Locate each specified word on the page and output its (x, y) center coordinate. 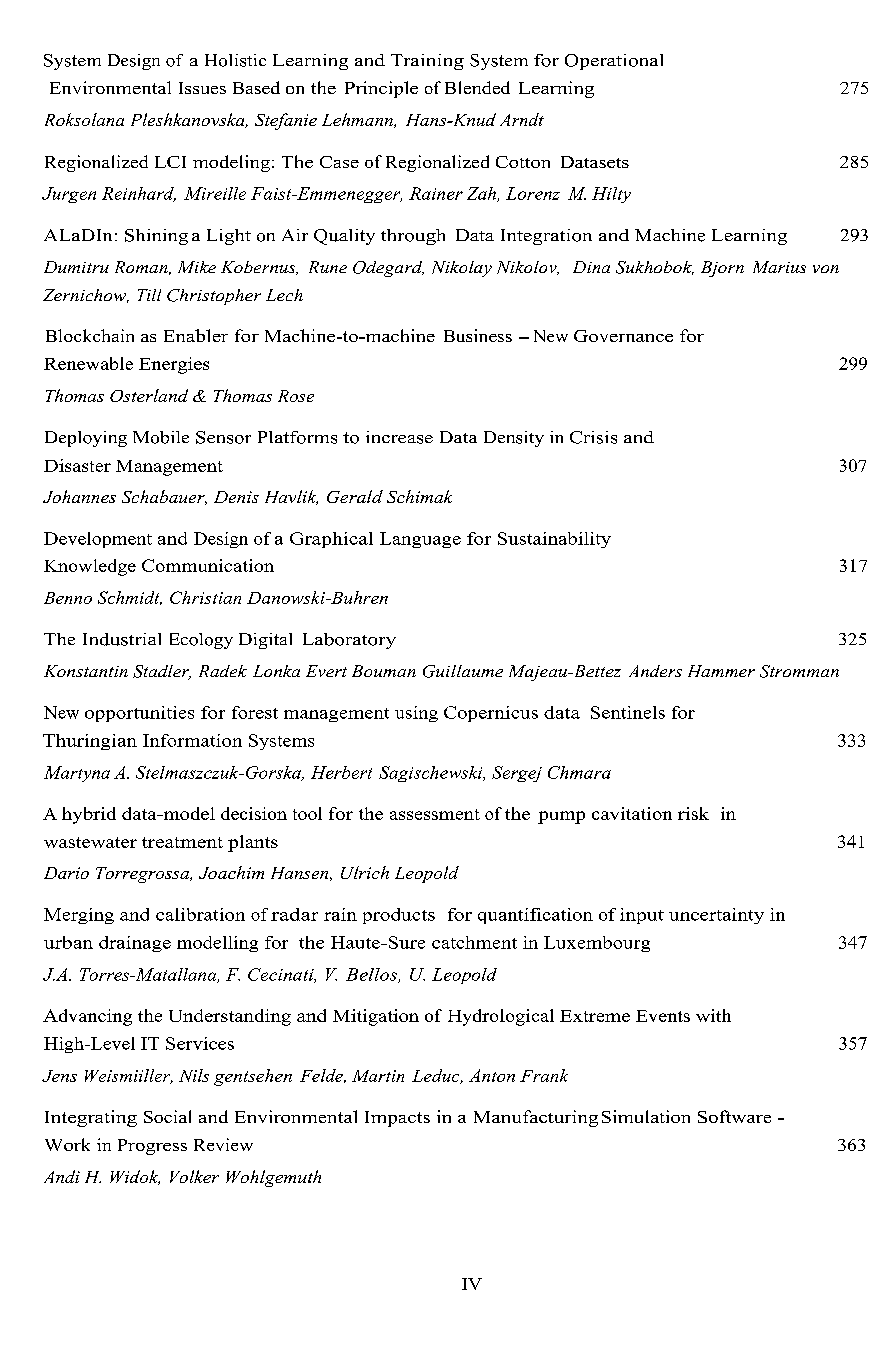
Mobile (161, 437)
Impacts (397, 1119)
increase (399, 437)
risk (693, 813)
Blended (477, 87)
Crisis (593, 437)
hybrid (89, 815)
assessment (435, 814)
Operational (614, 62)
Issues (202, 88)
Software (734, 1116)
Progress (152, 1147)
